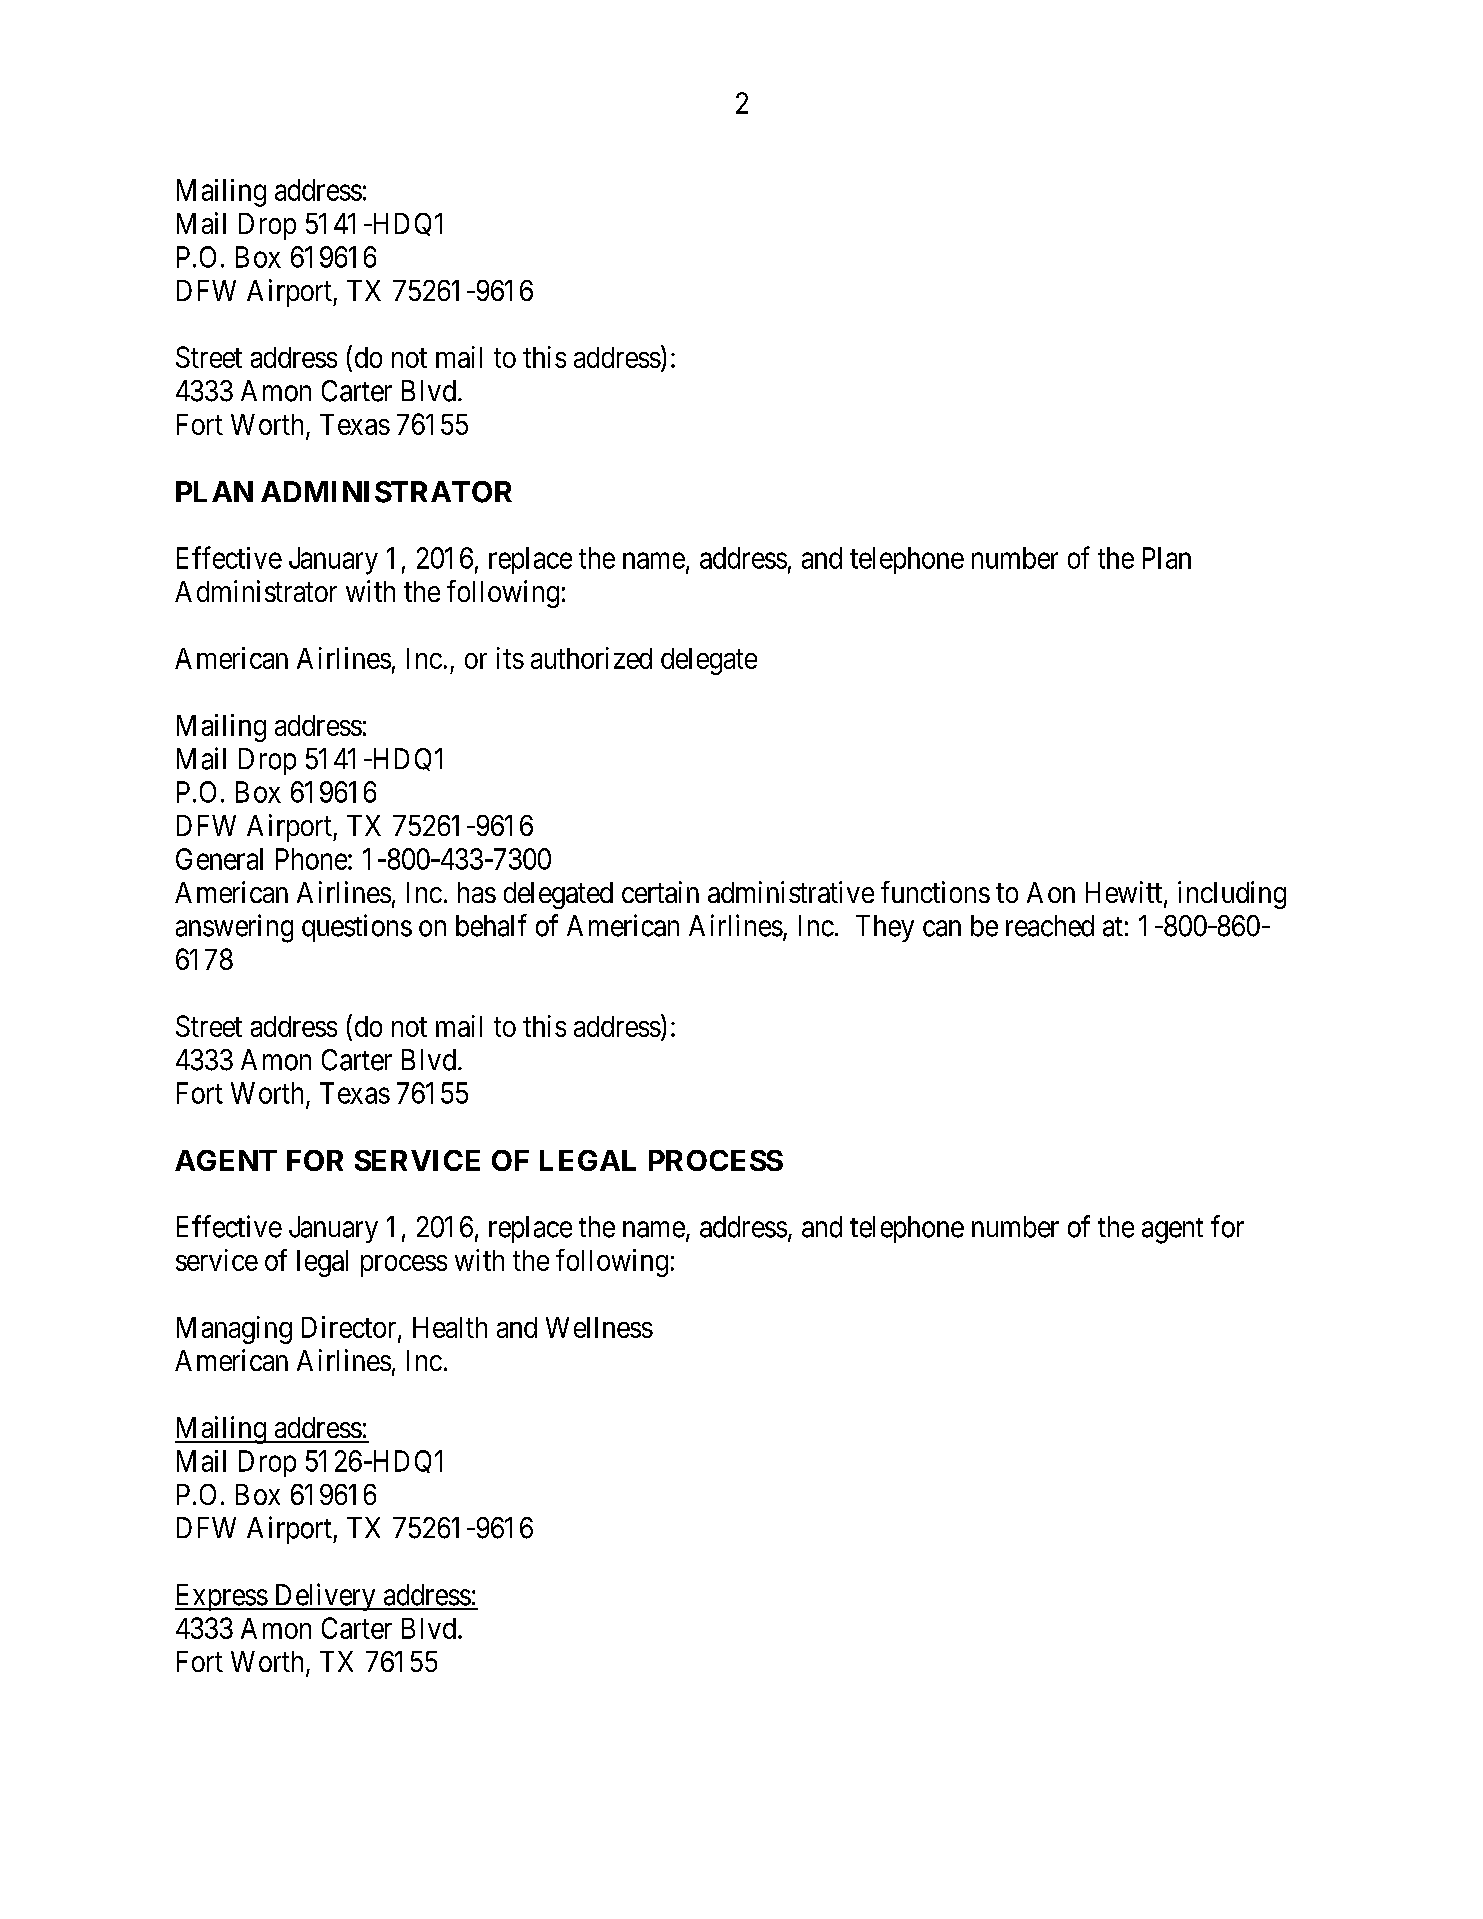  I want to click on Hewitt, so click(1125, 893).
